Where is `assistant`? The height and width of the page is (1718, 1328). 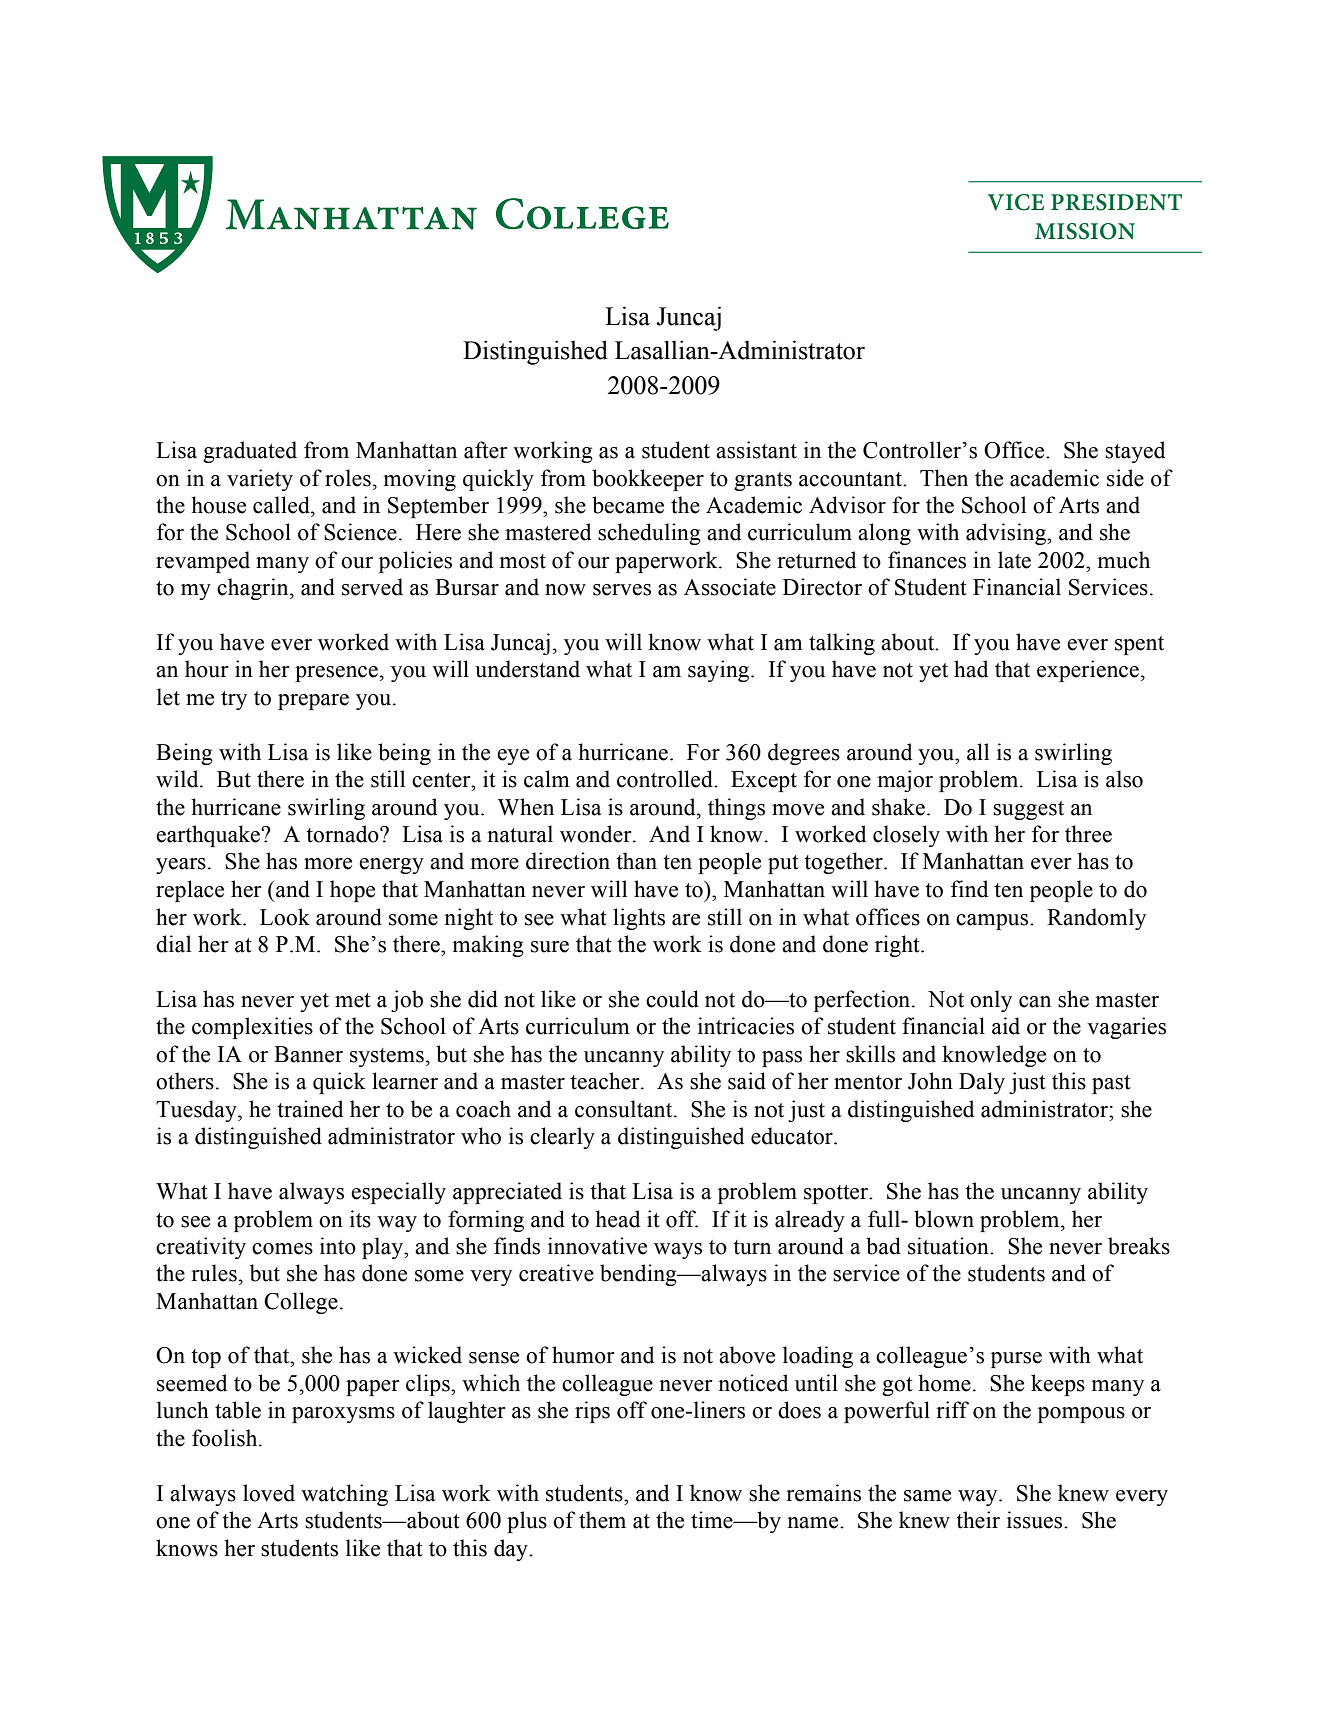
assistant is located at coordinates (756, 450).
